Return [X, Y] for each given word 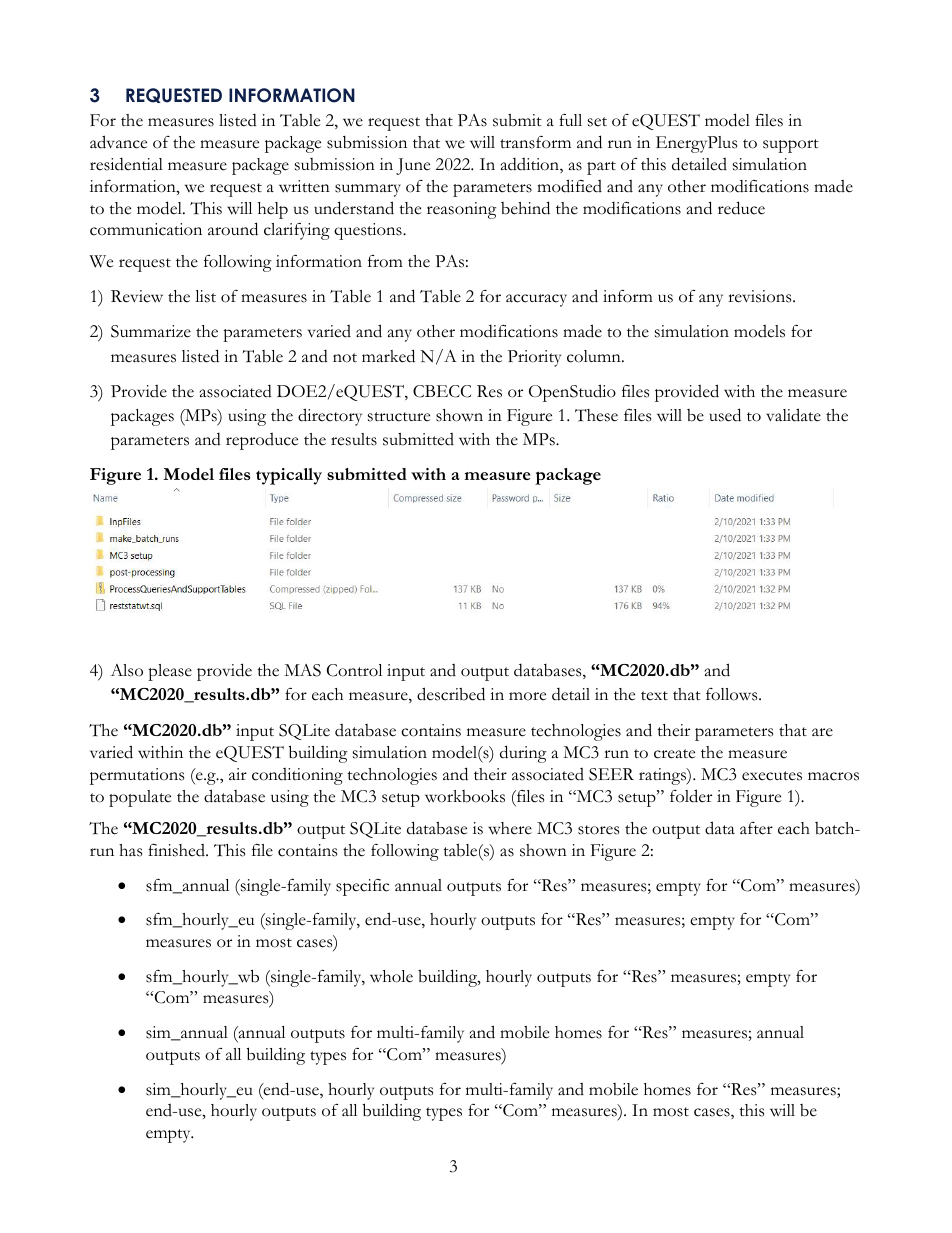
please [170, 672]
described [451, 694]
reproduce [262, 441]
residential [126, 164]
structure [399, 417]
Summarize [151, 331]
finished [177, 850]
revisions [761, 296]
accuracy [536, 300]
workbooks [465, 796]
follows [733, 694]
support [791, 146]
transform [535, 142]
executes [772, 776]
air [238, 774]
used [725, 415]
